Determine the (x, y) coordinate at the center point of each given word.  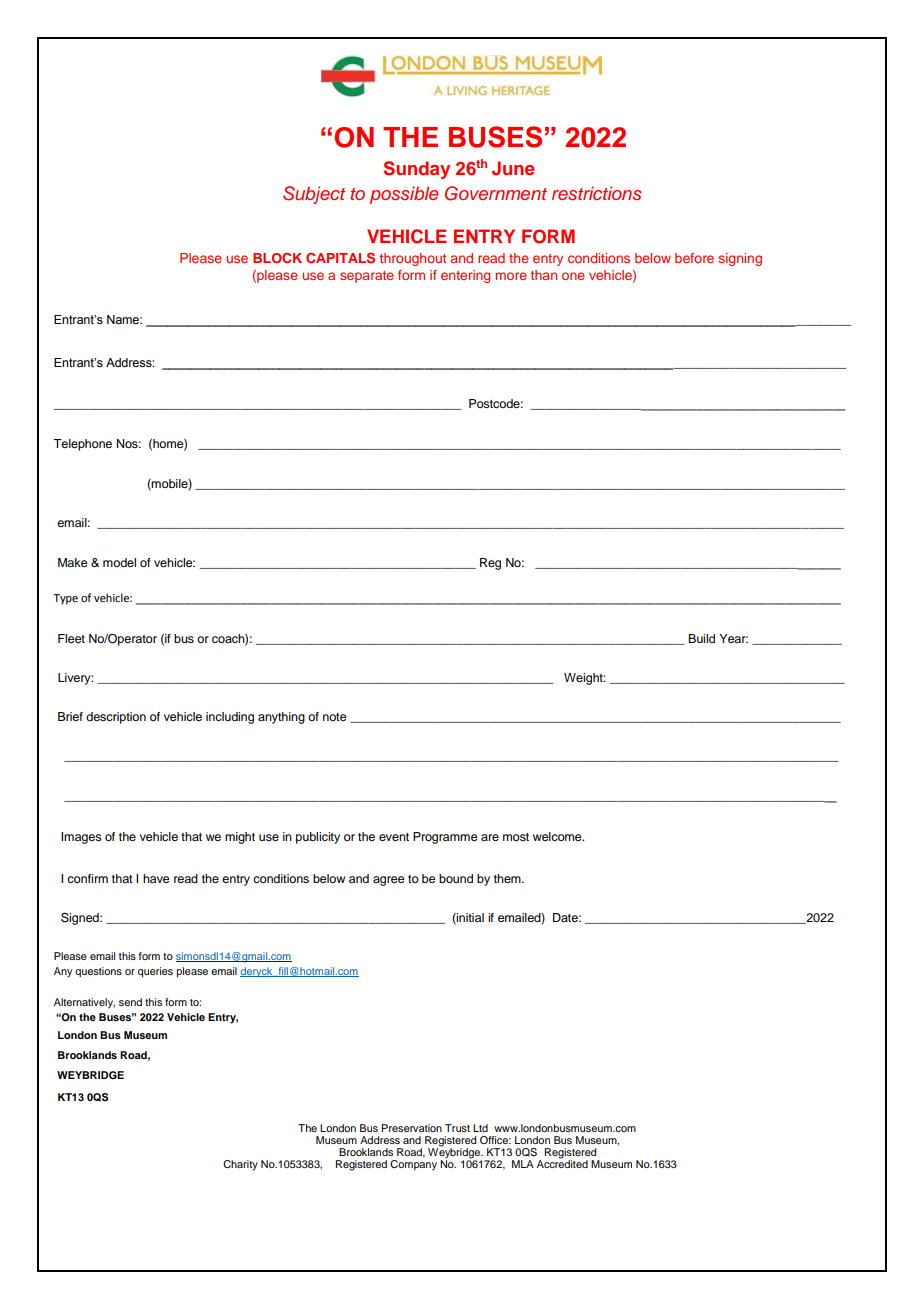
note (334, 717)
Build (701, 638)
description (116, 718)
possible (404, 195)
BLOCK (277, 258)
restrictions (597, 193)
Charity (240, 1165)
